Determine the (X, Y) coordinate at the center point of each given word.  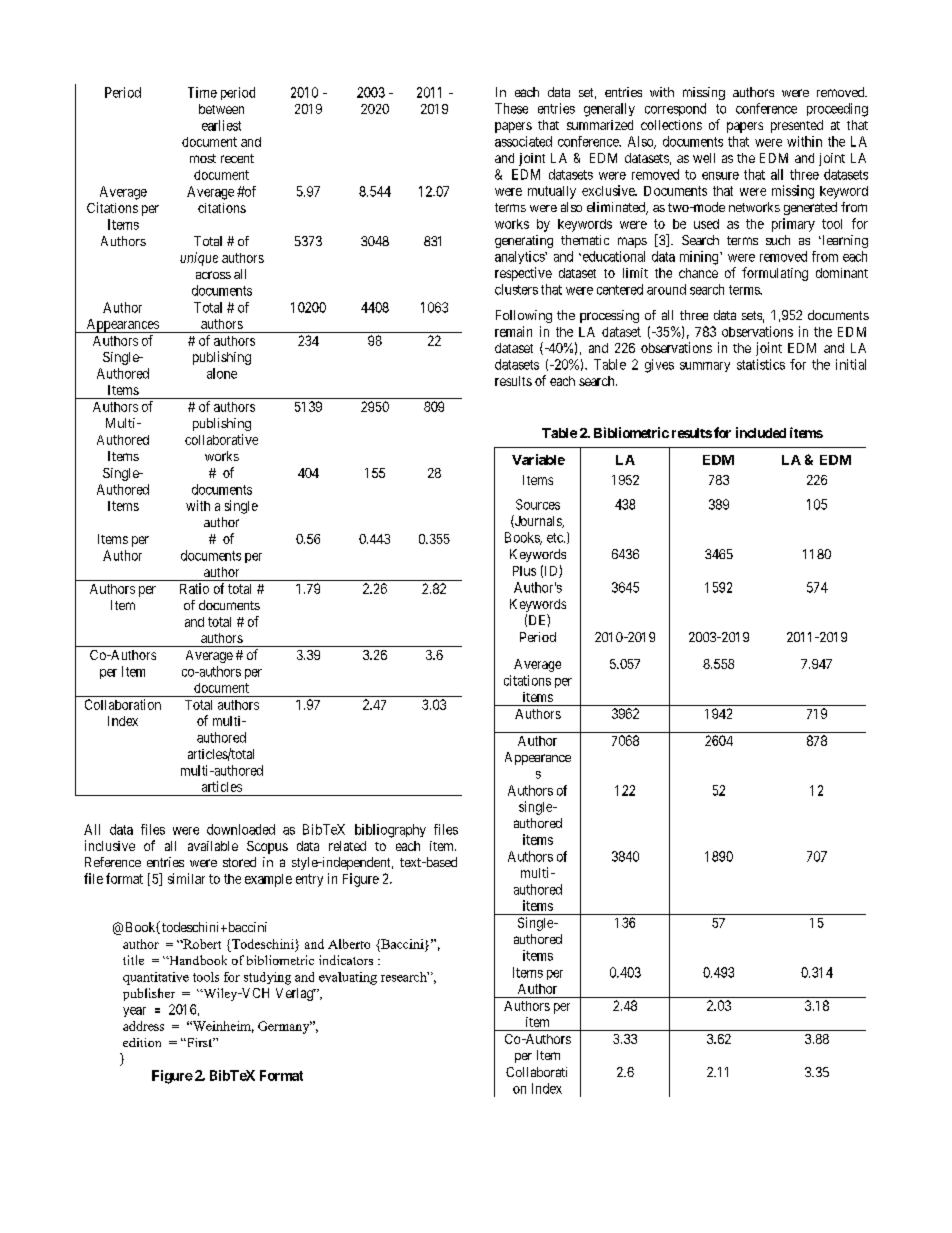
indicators (346, 960)
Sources (538, 504)
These (511, 108)
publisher (149, 994)
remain (513, 331)
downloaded (241, 829)
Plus (524, 571)
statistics (761, 364)
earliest (221, 125)
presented (797, 126)
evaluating (348, 978)
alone (222, 373)
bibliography (390, 831)
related (347, 846)
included (761, 432)
